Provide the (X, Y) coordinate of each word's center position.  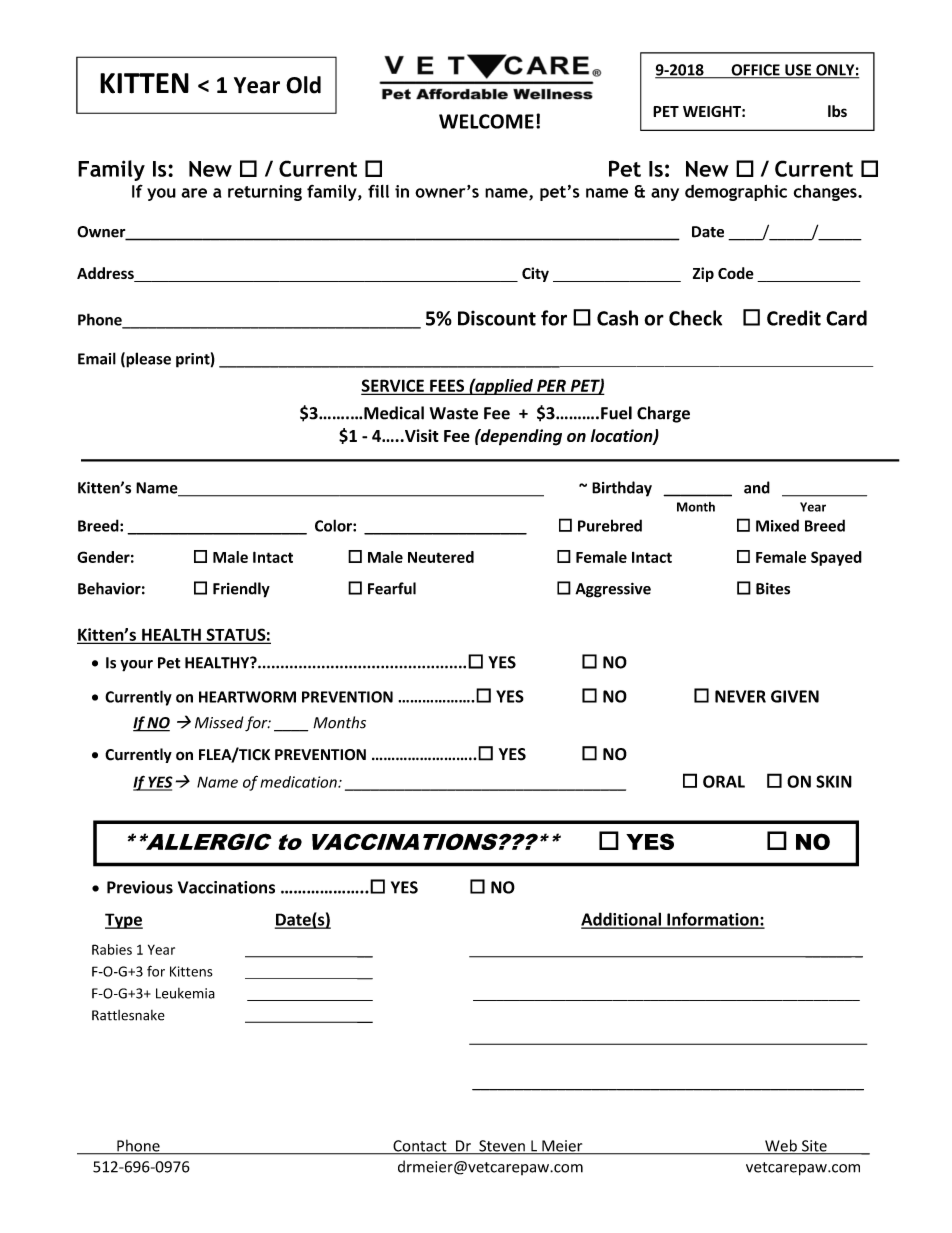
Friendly (241, 590)
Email (97, 358)
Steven (502, 1147)
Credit (794, 318)
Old (303, 85)
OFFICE (755, 71)
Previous (140, 887)
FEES (447, 386)
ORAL (724, 781)
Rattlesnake (128, 1015)
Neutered (441, 557)
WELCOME (486, 121)
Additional (622, 920)
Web (781, 1146)
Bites (773, 588)
